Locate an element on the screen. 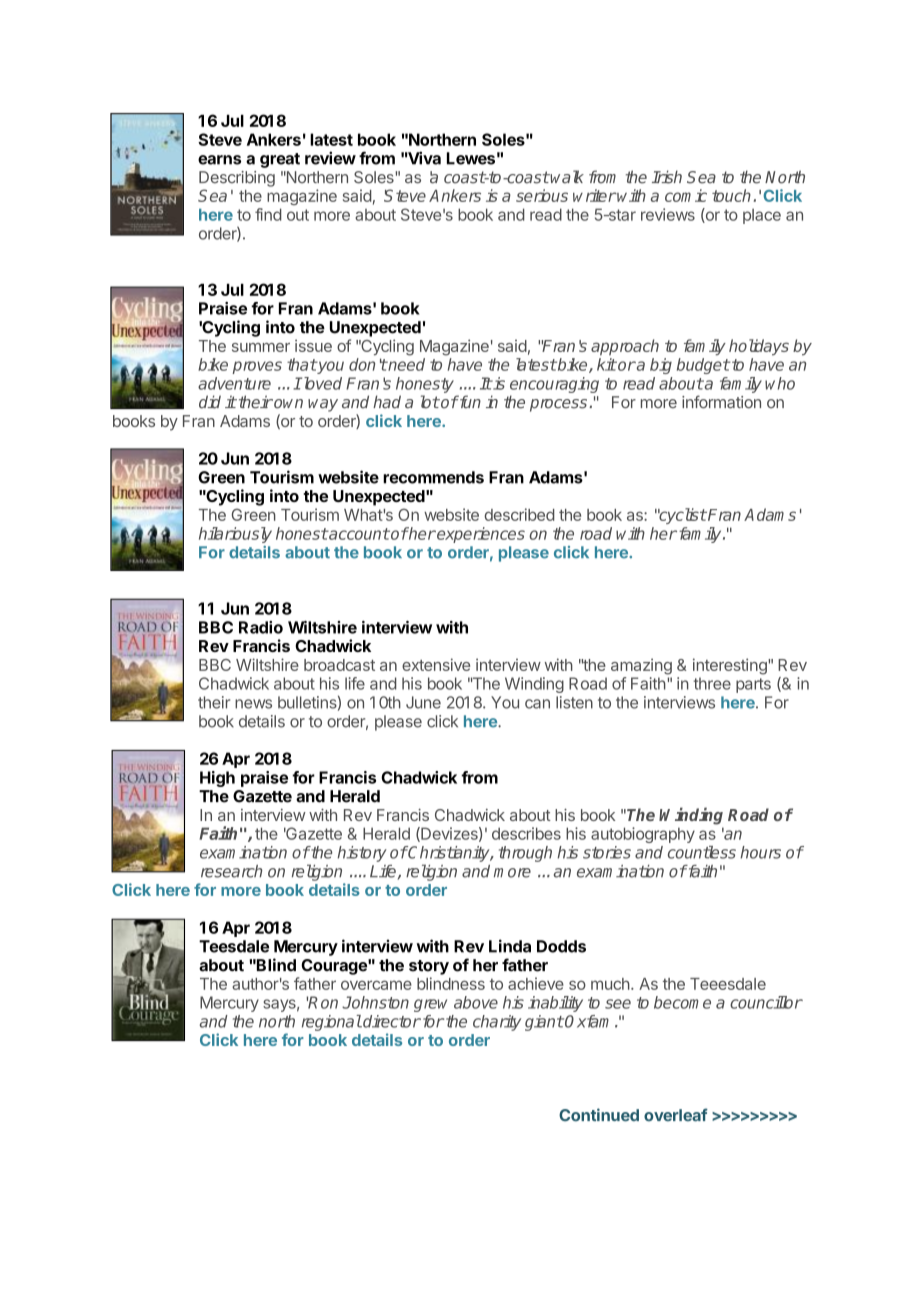 The height and width of the screenshot is (1308, 924). charity is located at coordinates (497, 1023).
